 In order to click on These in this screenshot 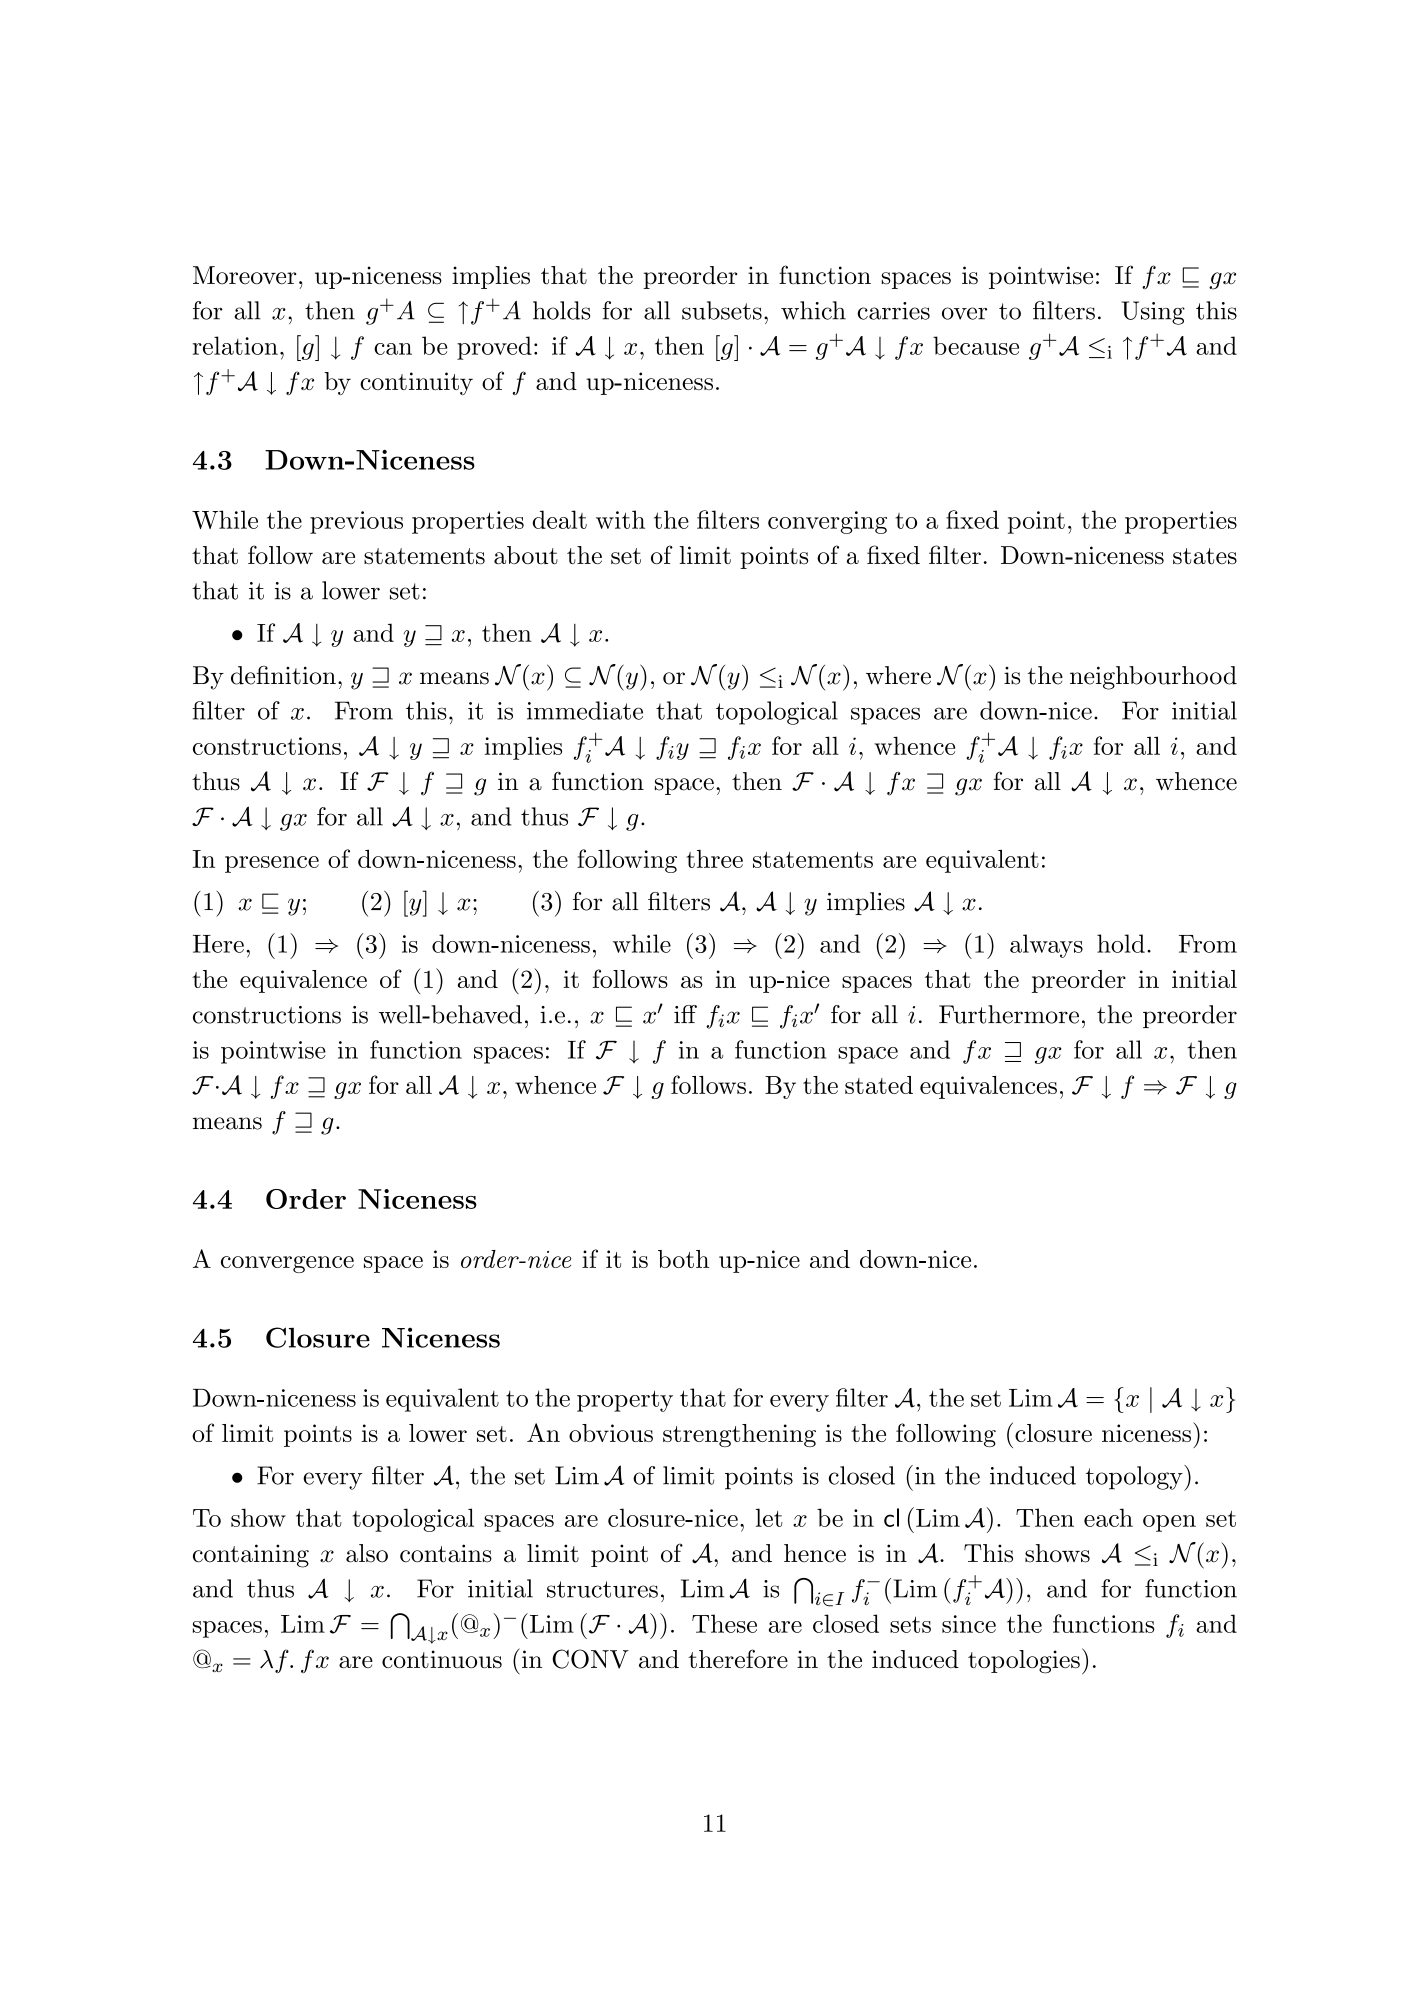, I will do `click(724, 1623)`.
